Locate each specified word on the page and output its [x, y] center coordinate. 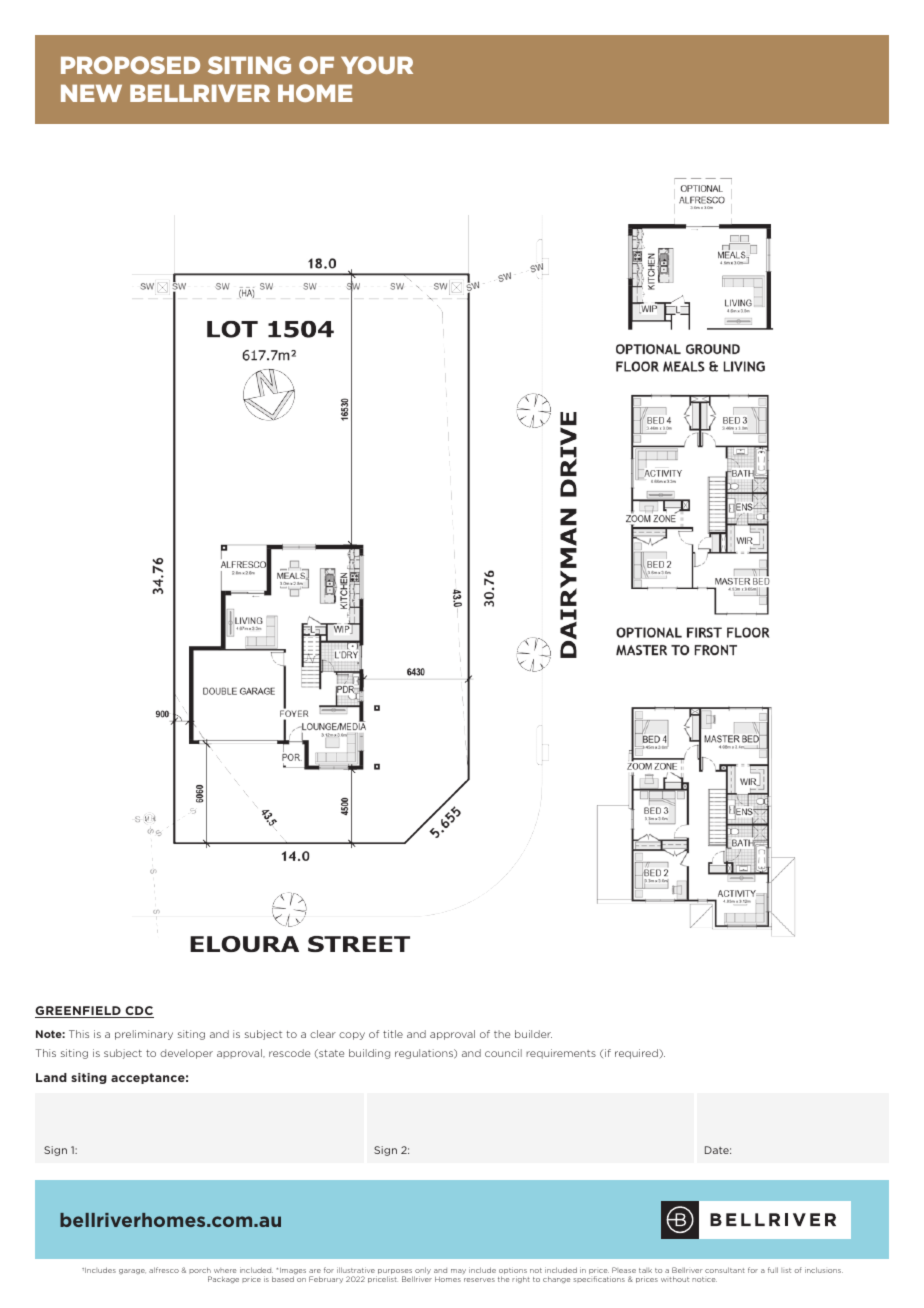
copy [352, 1036]
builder [533, 1034]
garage [132, 1271]
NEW [91, 93]
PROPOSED [130, 65]
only [422, 1272]
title [393, 1034]
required [637, 1054]
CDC [138, 1012]
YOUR [377, 65]
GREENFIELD [79, 1012]
